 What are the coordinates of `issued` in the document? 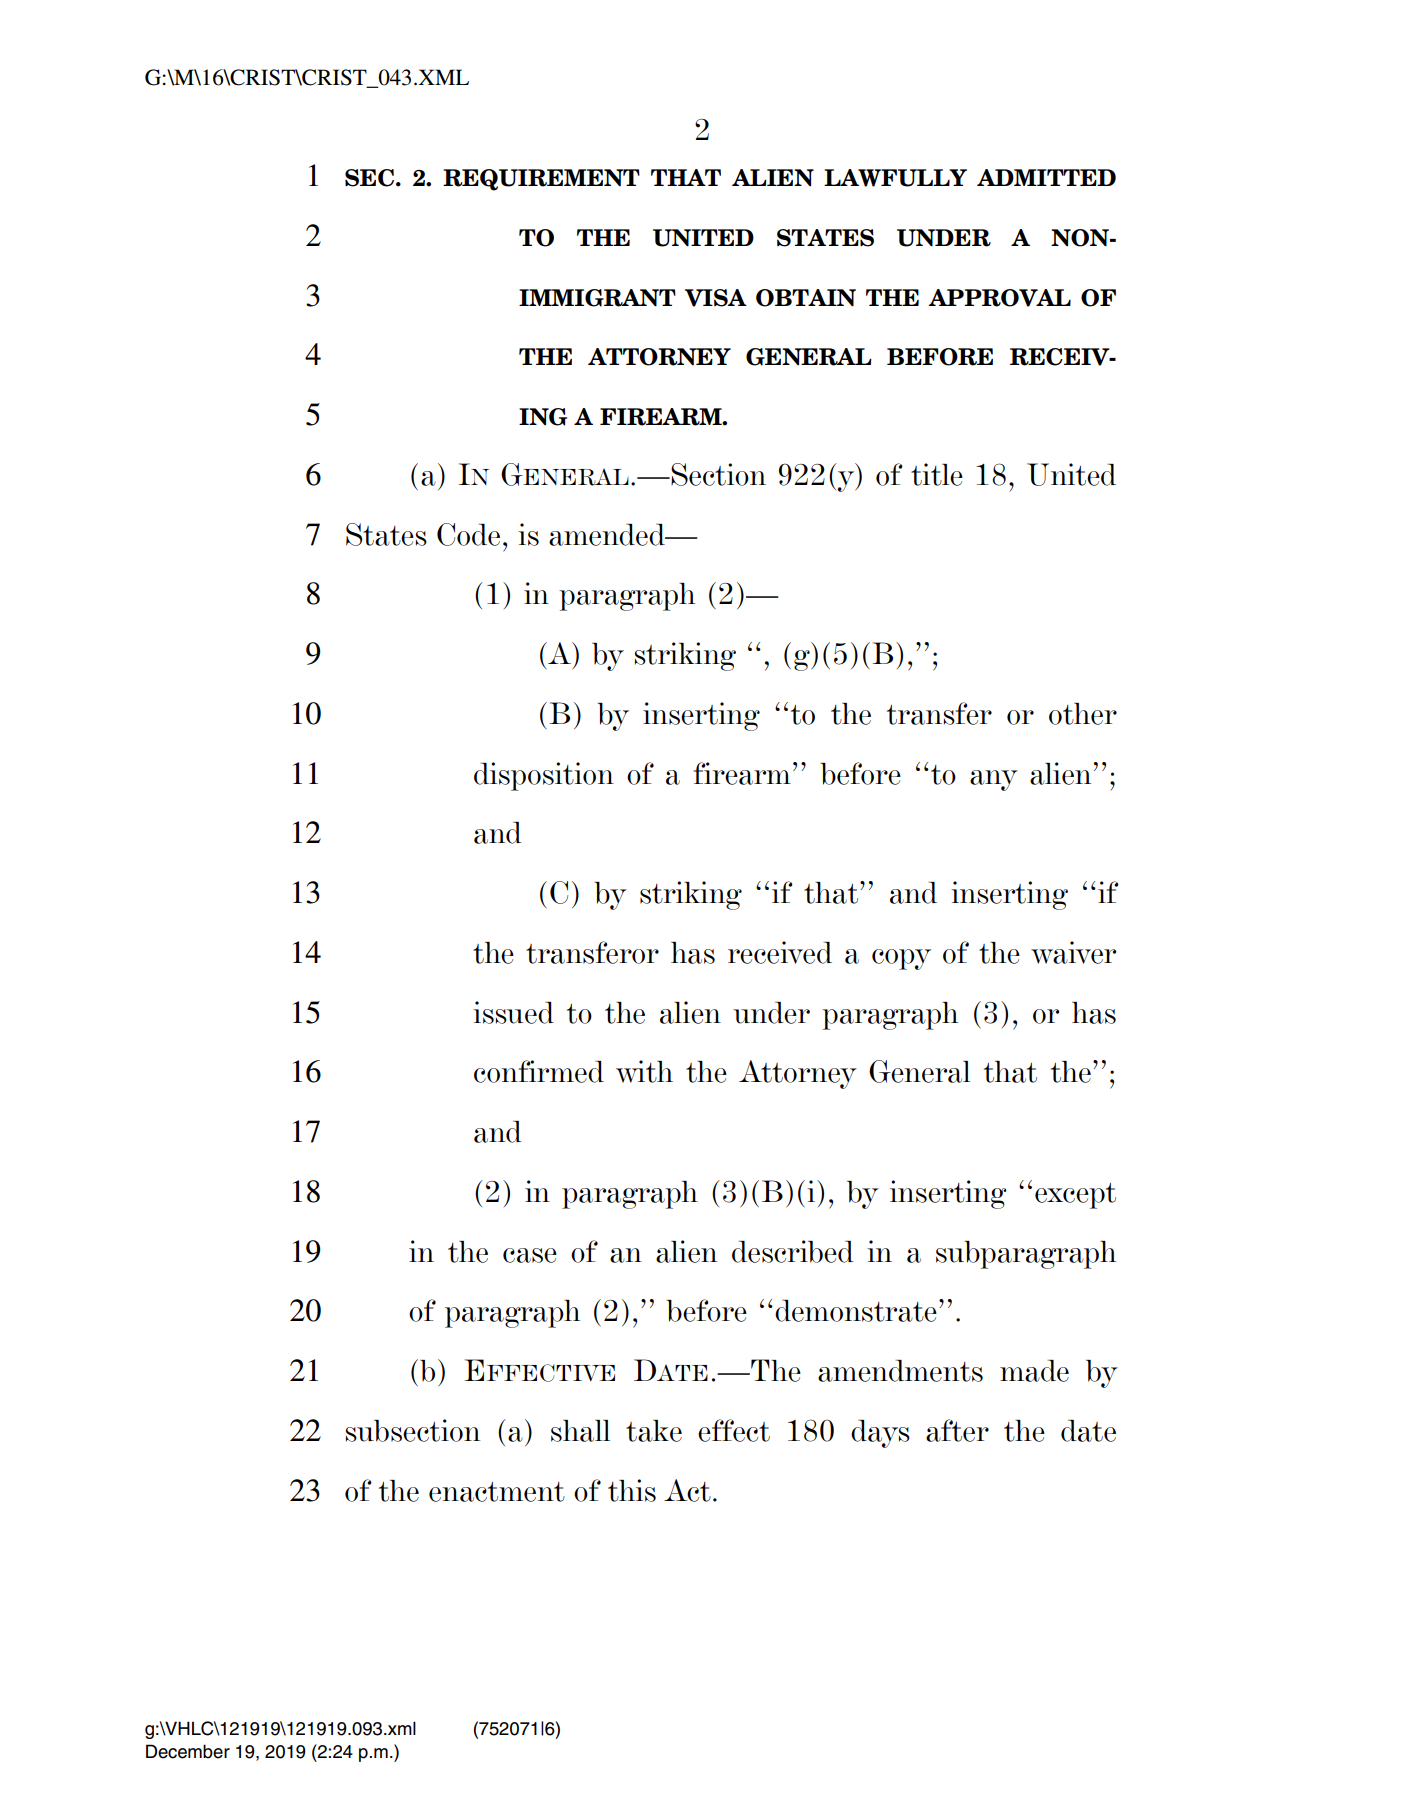 It's located at (513, 1012).
